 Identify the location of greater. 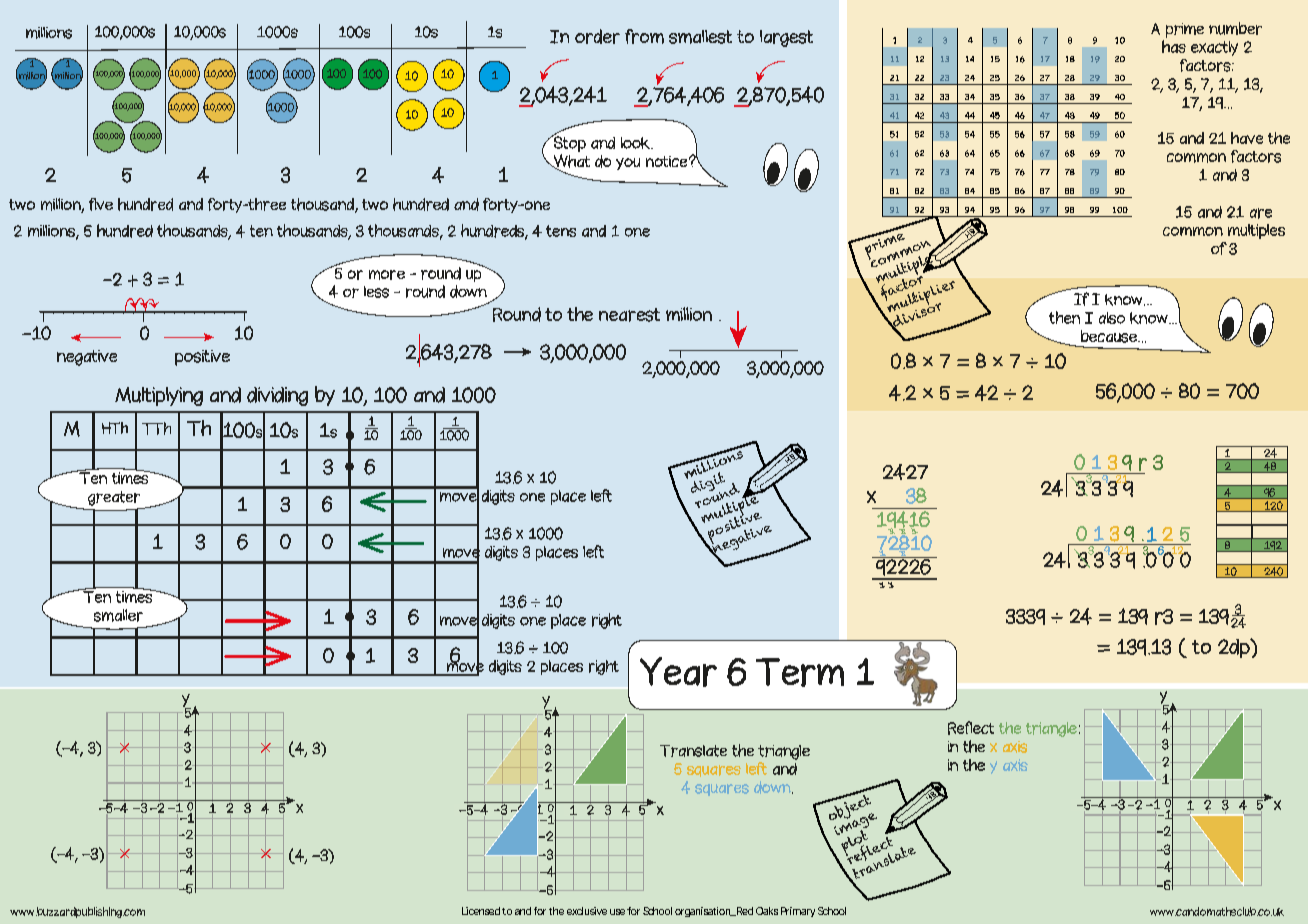
(114, 498).
